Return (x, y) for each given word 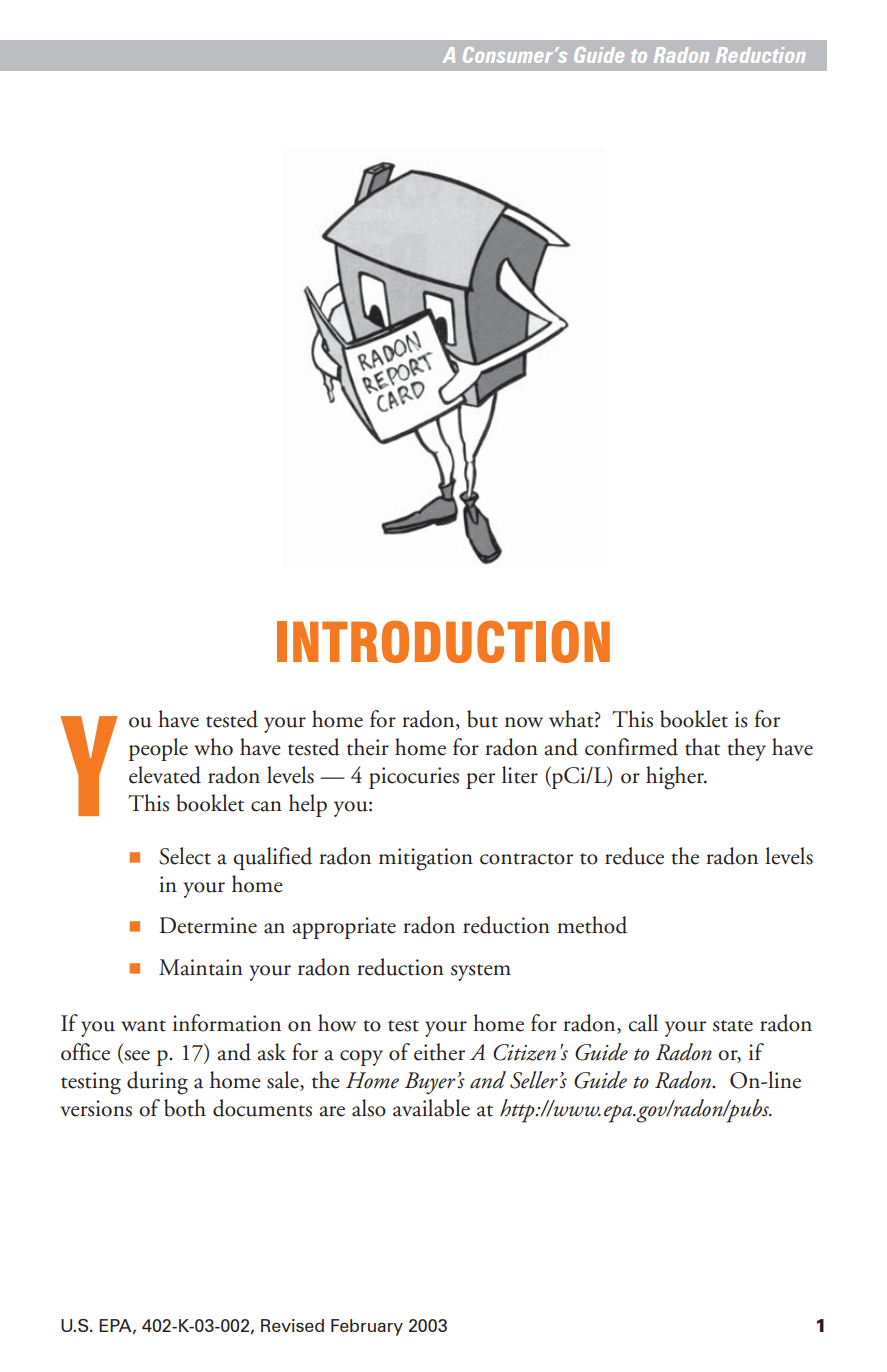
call (643, 1023)
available (431, 1108)
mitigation (426, 859)
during (157, 1083)
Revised (292, 1325)
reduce (634, 856)
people (158, 749)
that (702, 747)
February (367, 1327)
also (369, 1108)
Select (185, 856)
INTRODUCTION (443, 642)
